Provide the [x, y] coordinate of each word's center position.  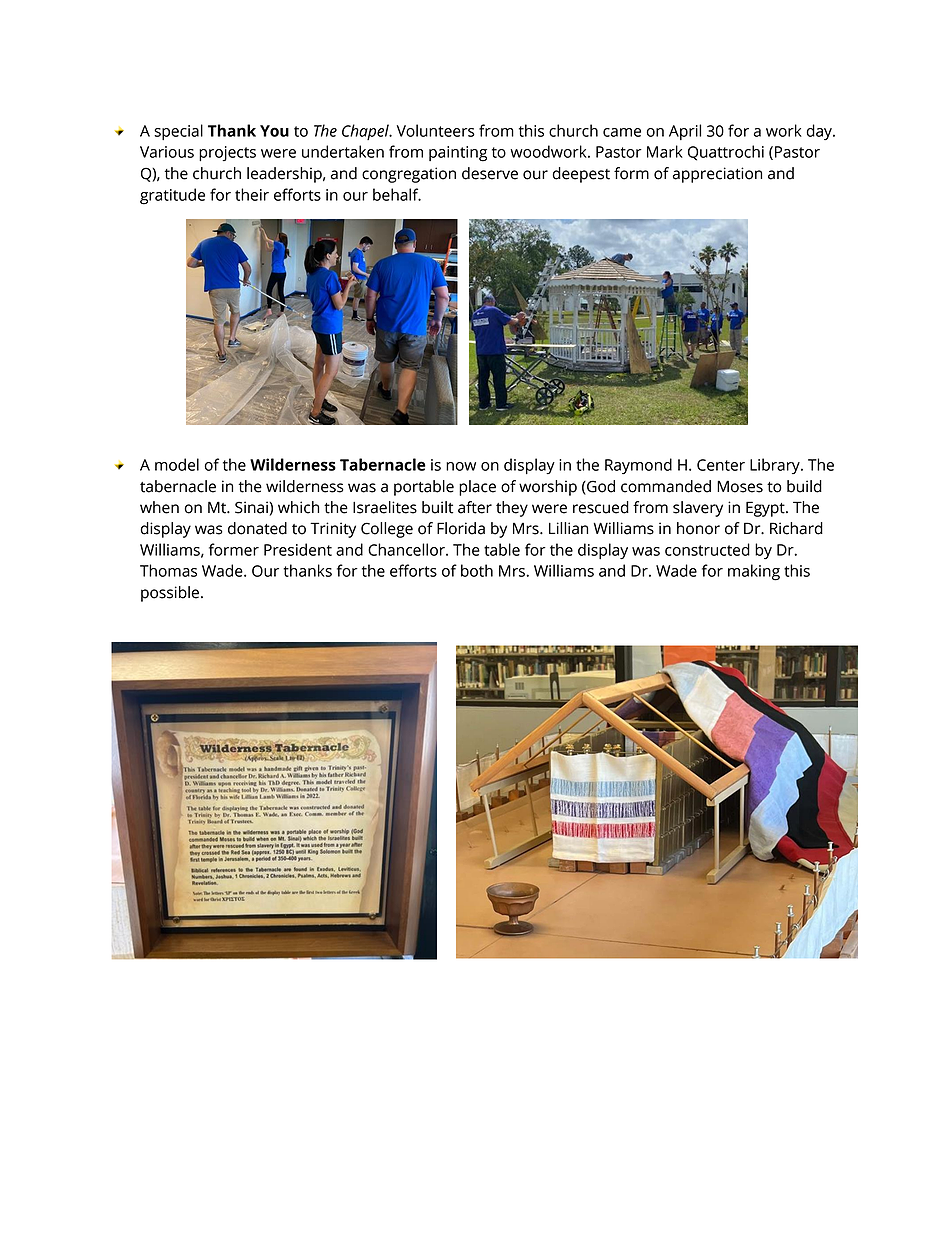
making [754, 572]
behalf [397, 194]
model [177, 464]
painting [458, 154]
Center [721, 465]
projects [227, 153]
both [477, 570]
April [685, 132]
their [252, 194]
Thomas [168, 570]
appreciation [717, 175]
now [461, 466]
